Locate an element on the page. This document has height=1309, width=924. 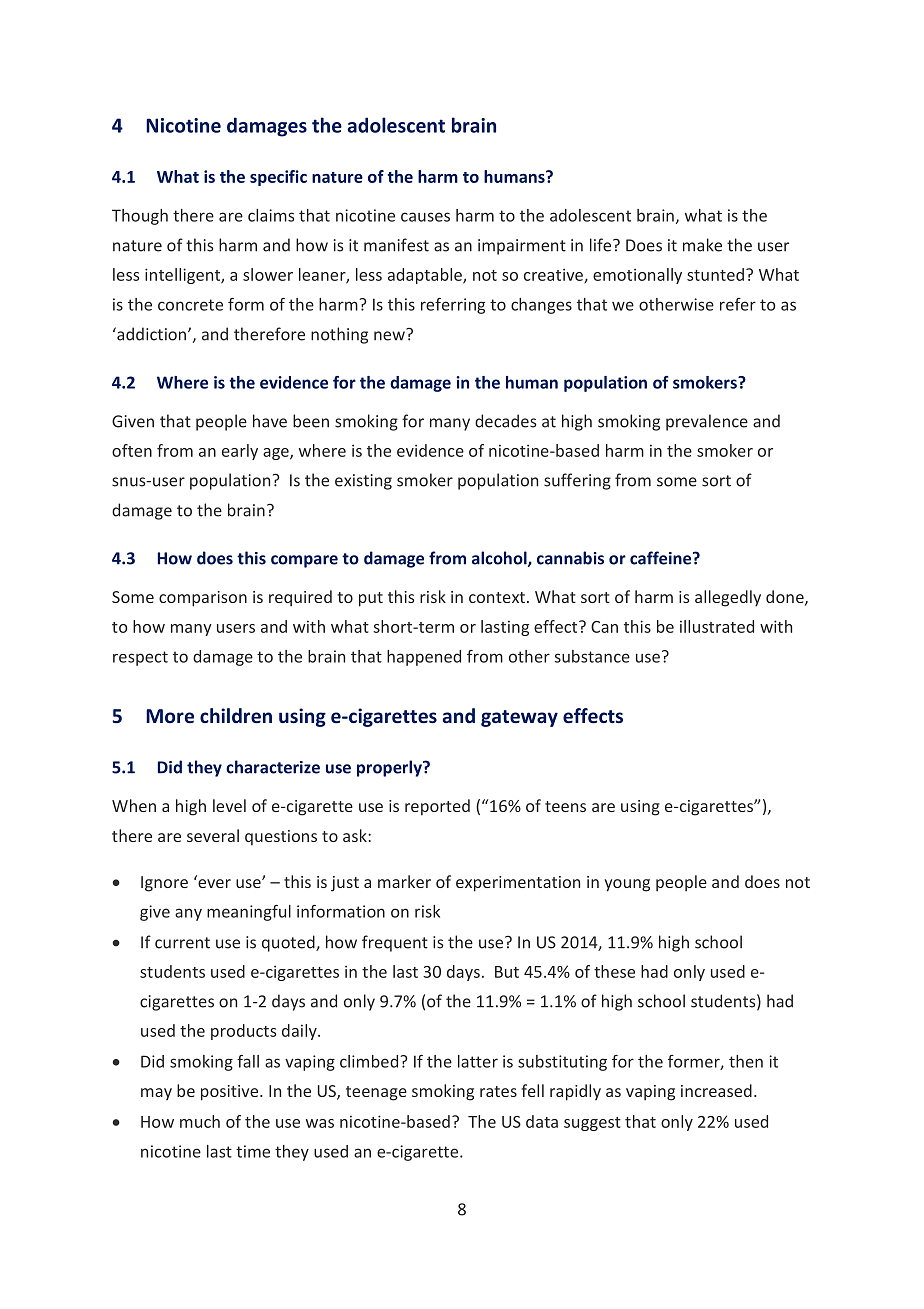
decades is located at coordinates (505, 421).
